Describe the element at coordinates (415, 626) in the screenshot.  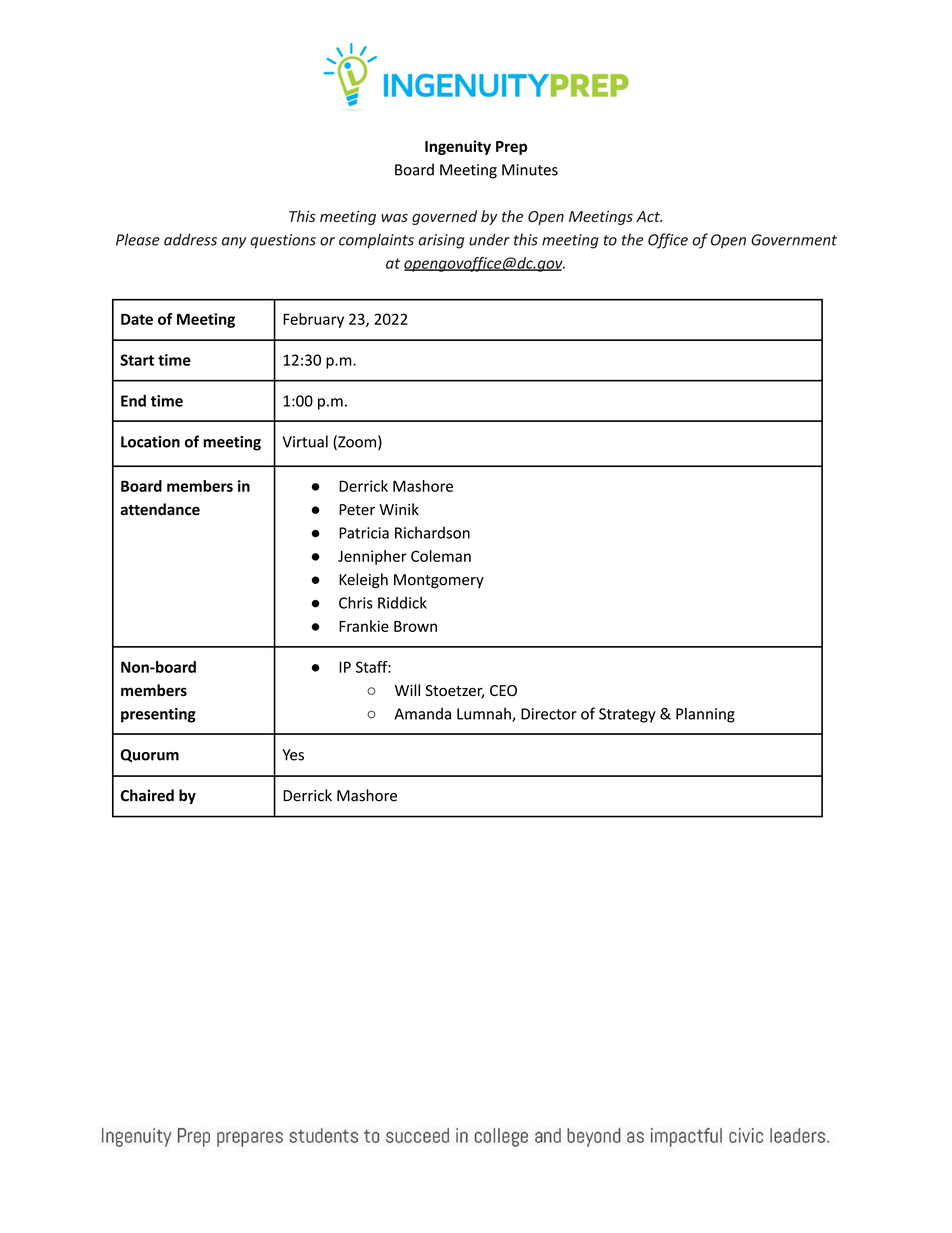
I see `Brown` at that location.
